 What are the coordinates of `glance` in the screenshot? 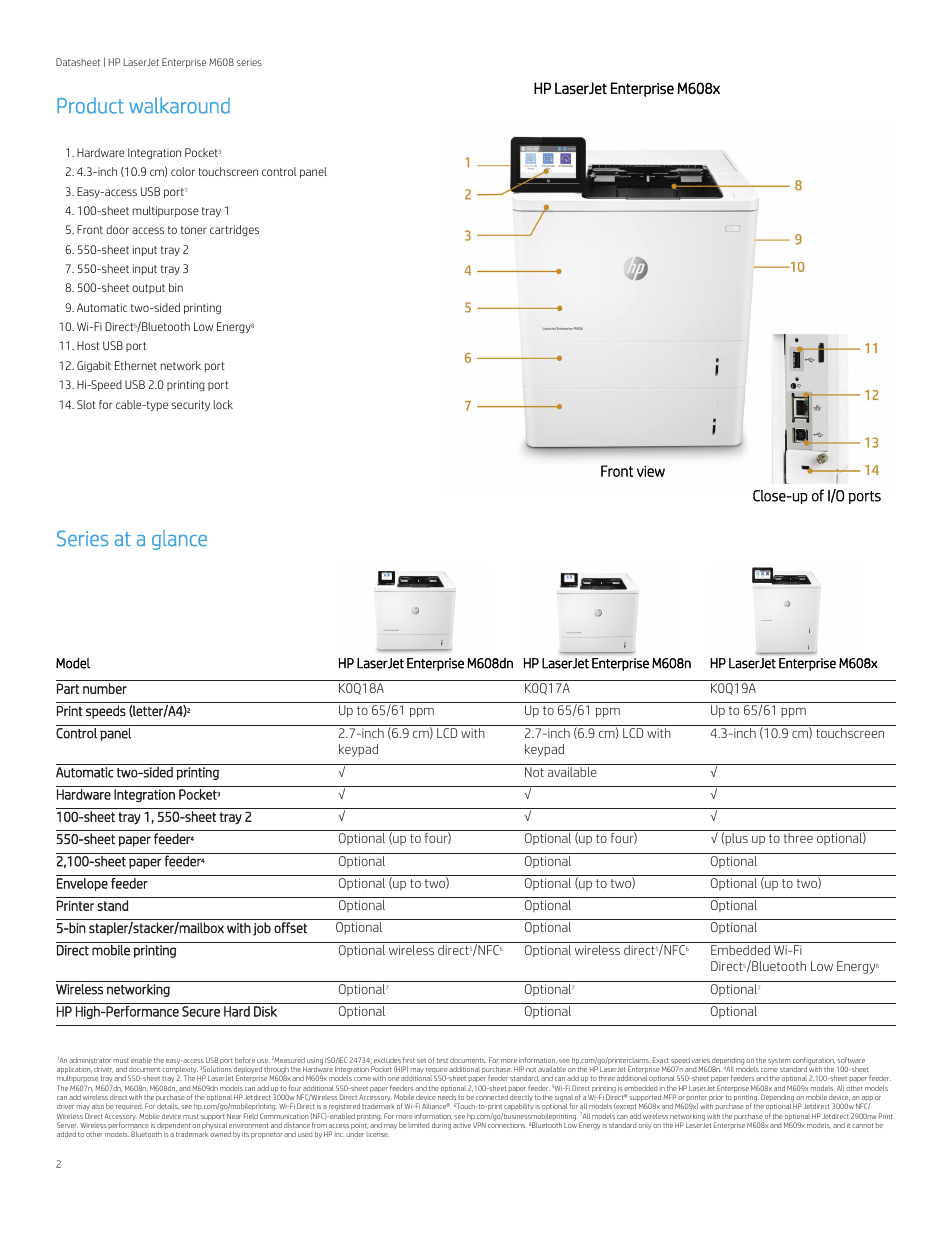 It's located at (179, 540).
